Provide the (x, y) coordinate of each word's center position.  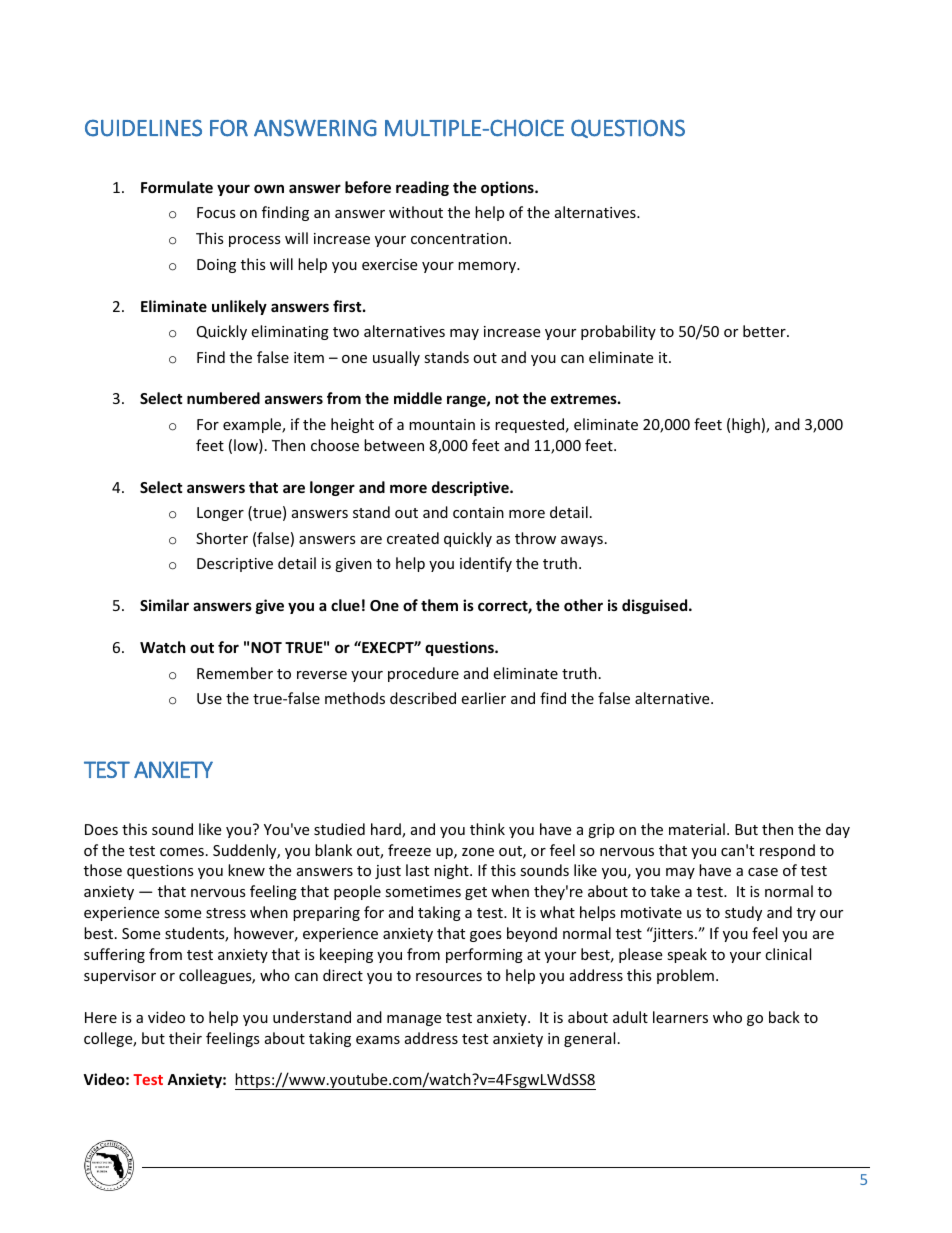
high (746, 425)
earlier (483, 698)
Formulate (177, 187)
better (765, 331)
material (697, 829)
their (185, 1038)
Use (209, 698)
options (508, 188)
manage (414, 1020)
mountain (442, 424)
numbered (223, 398)
